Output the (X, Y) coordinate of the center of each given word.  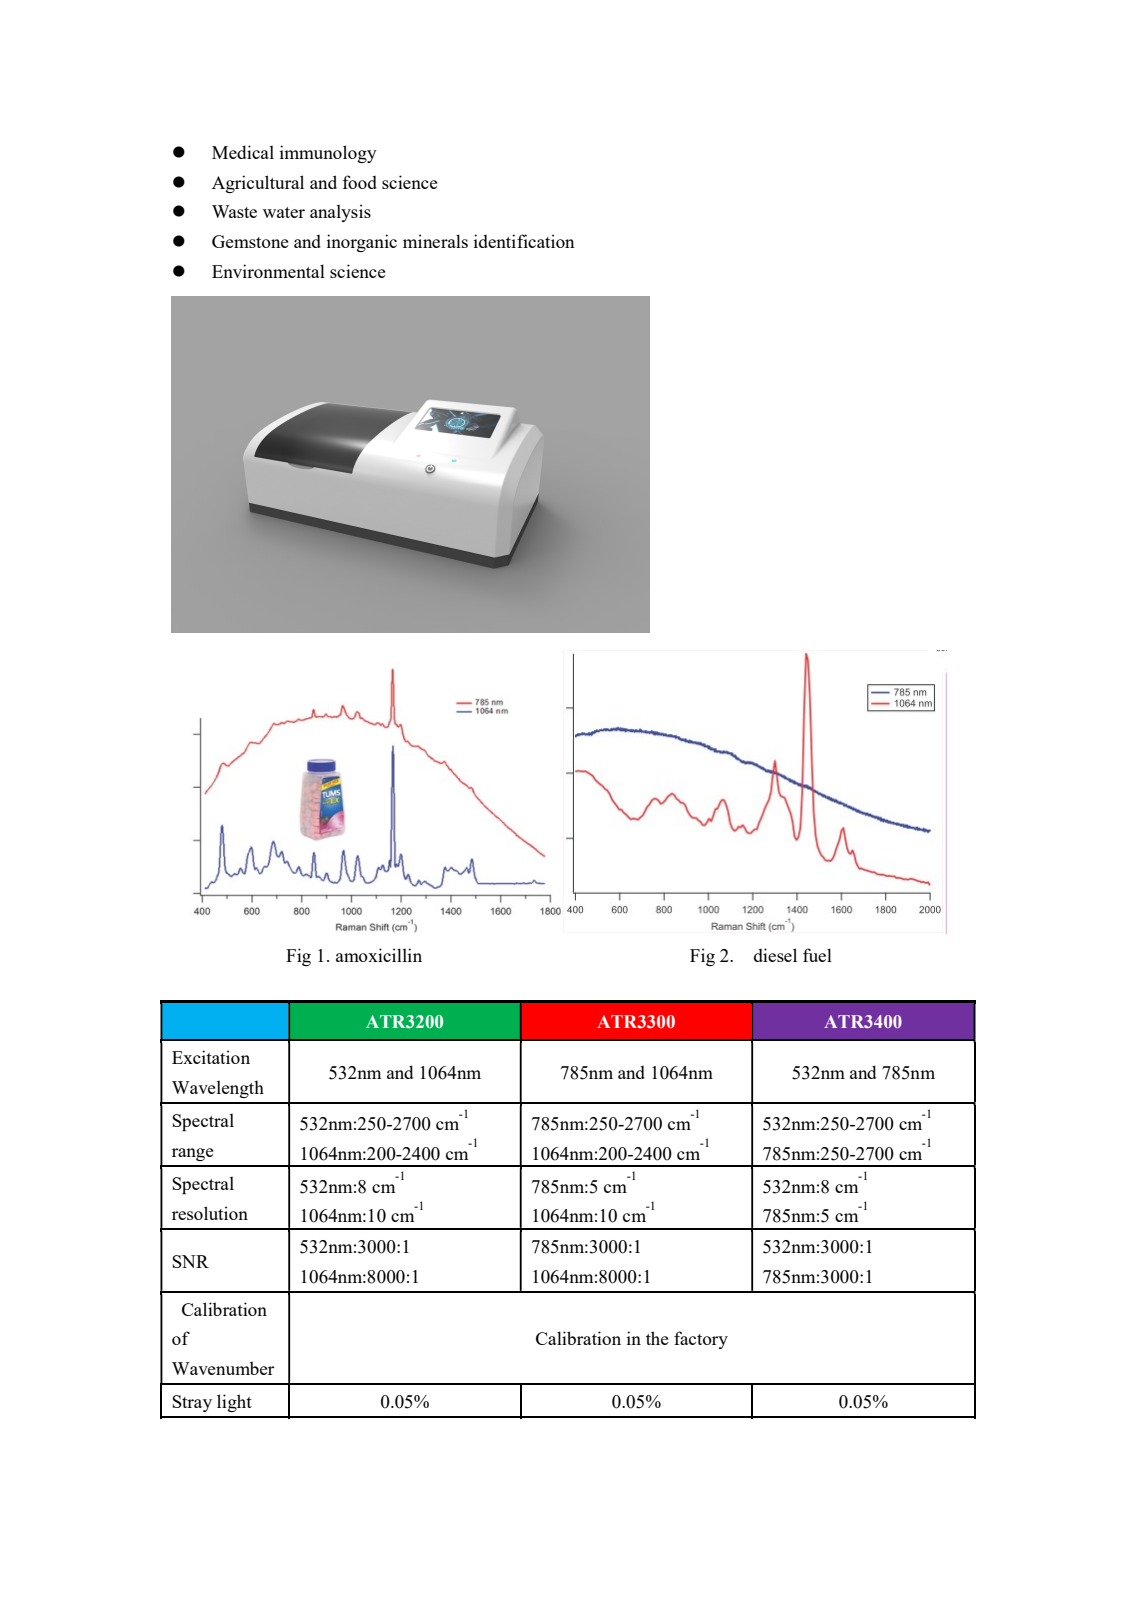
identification (524, 241)
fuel (817, 955)
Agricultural (258, 184)
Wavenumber (223, 1368)
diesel (775, 955)
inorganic (362, 243)
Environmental (268, 271)
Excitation (211, 1057)
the (657, 1338)
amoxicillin (379, 955)
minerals (435, 241)
